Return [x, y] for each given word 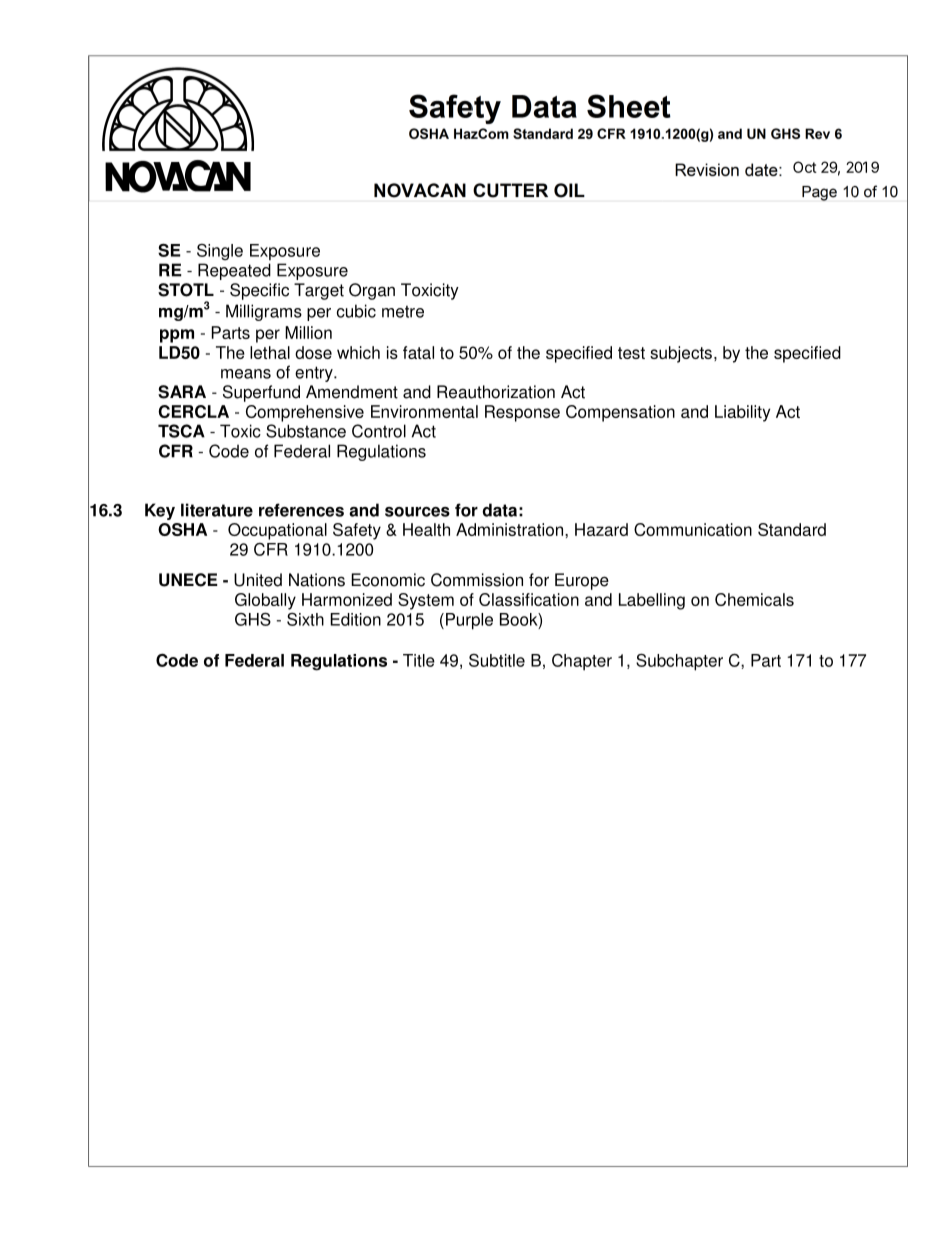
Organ [372, 291]
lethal [270, 352]
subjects [681, 354]
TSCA [181, 431]
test [631, 353]
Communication [693, 529]
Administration [511, 529]
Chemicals [754, 599]
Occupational [277, 531]
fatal [418, 352]
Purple [469, 621]
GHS [253, 619]
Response [522, 413]
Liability [742, 413]
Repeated [234, 271]
